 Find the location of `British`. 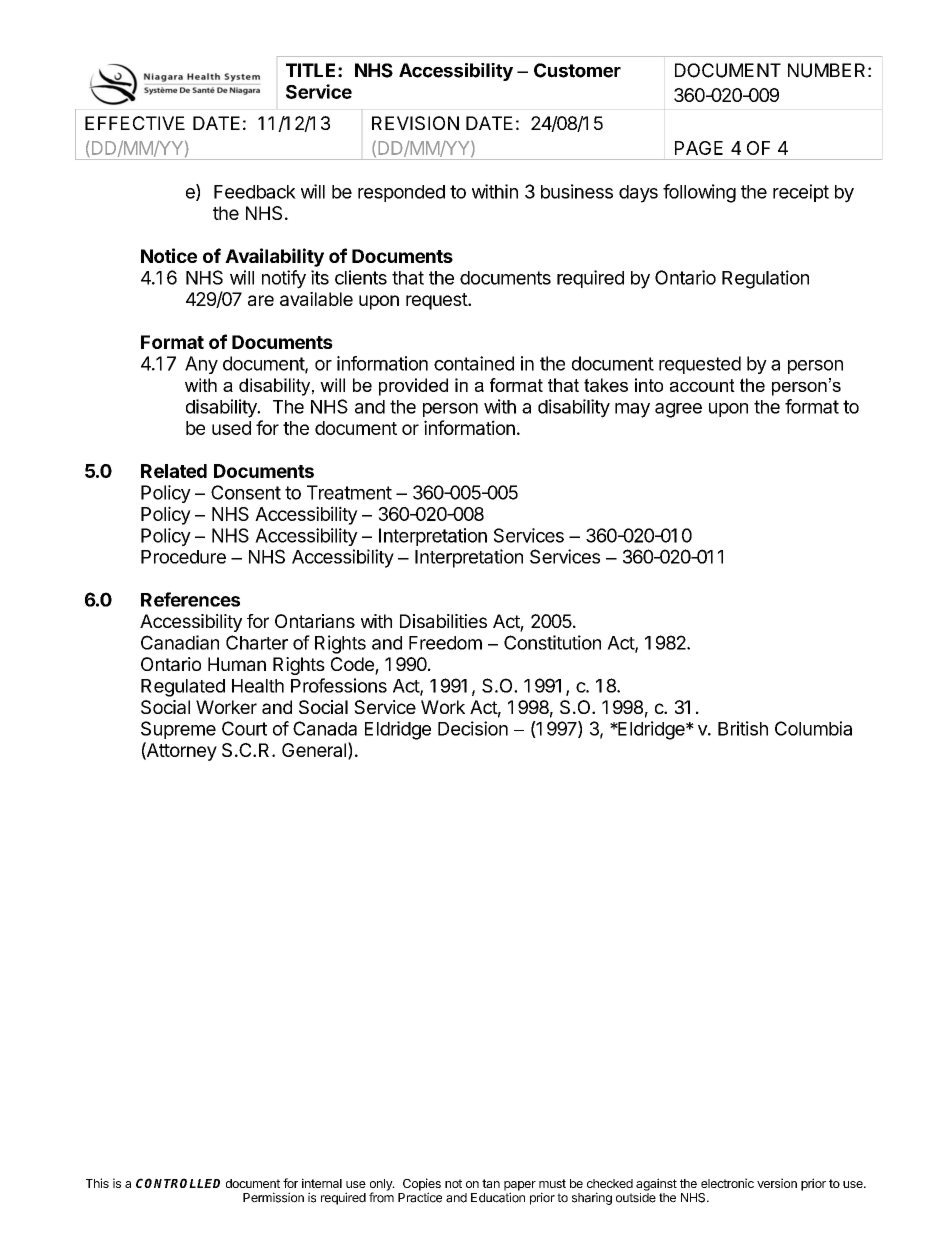

British is located at coordinates (743, 728).
